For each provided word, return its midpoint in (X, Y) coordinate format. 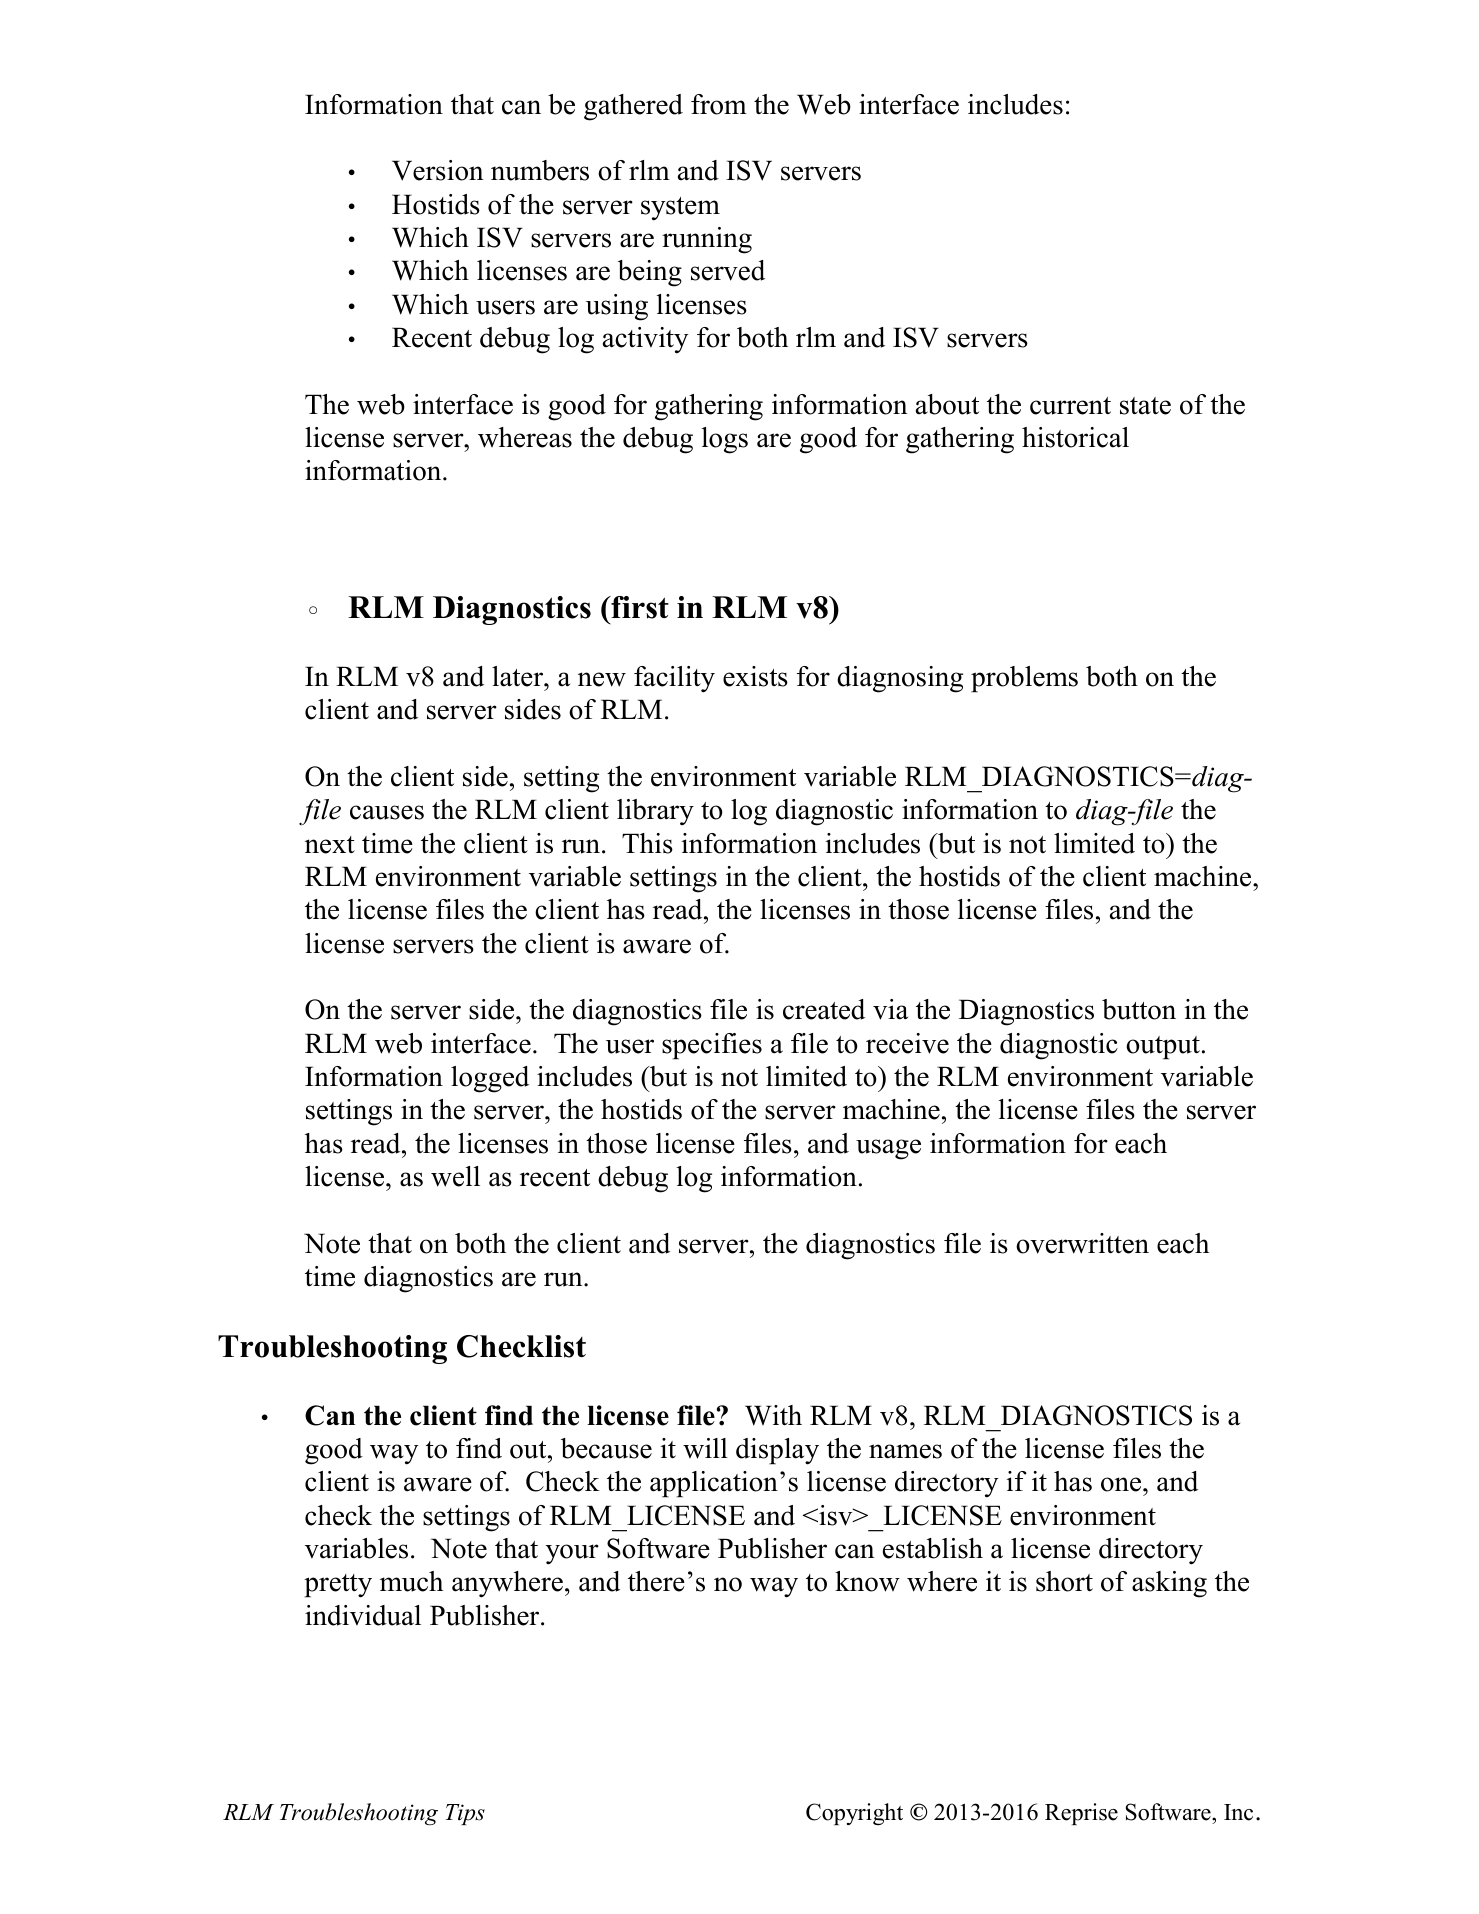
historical (1075, 437)
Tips (465, 1814)
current (1070, 406)
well (455, 1176)
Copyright (854, 1814)
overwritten (1082, 1243)
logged (490, 1079)
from (719, 104)
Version (438, 170)
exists (755, 676)
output (1163, 1048)
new (602, 679)
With (773, 1415)
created (824, 1009)
